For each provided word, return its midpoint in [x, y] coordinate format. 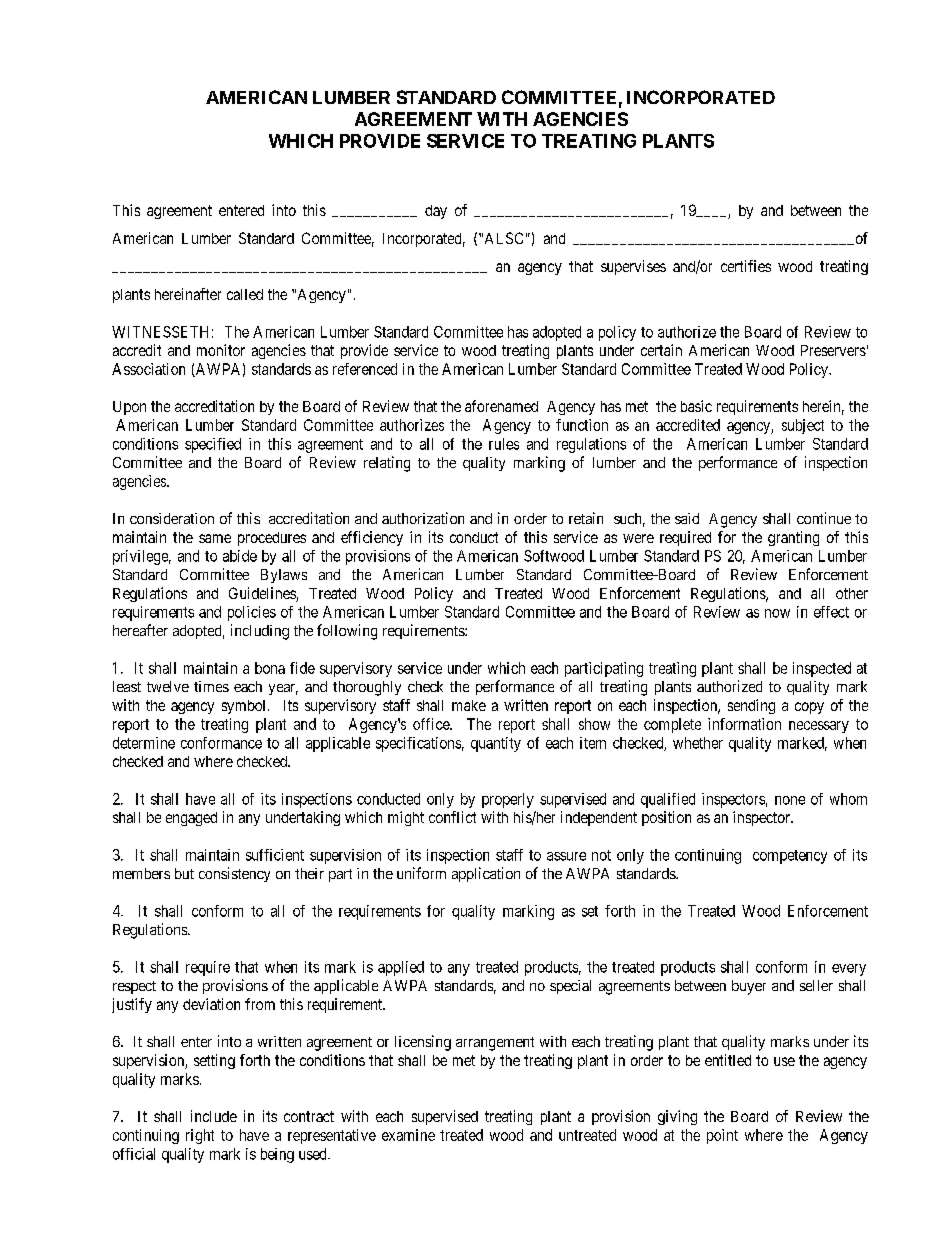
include [214, 1116]
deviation [211, 1004]
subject [803, 426]
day [436, 212]
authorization [423, 518]
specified [213, 445]
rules [504, 444]
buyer [749, 987]
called [245, 294]
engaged [191, 819]
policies [252, 613]
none [790, 800]
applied [401, 968]
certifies [746, 266]
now [777, 613]
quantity [496, 744]
